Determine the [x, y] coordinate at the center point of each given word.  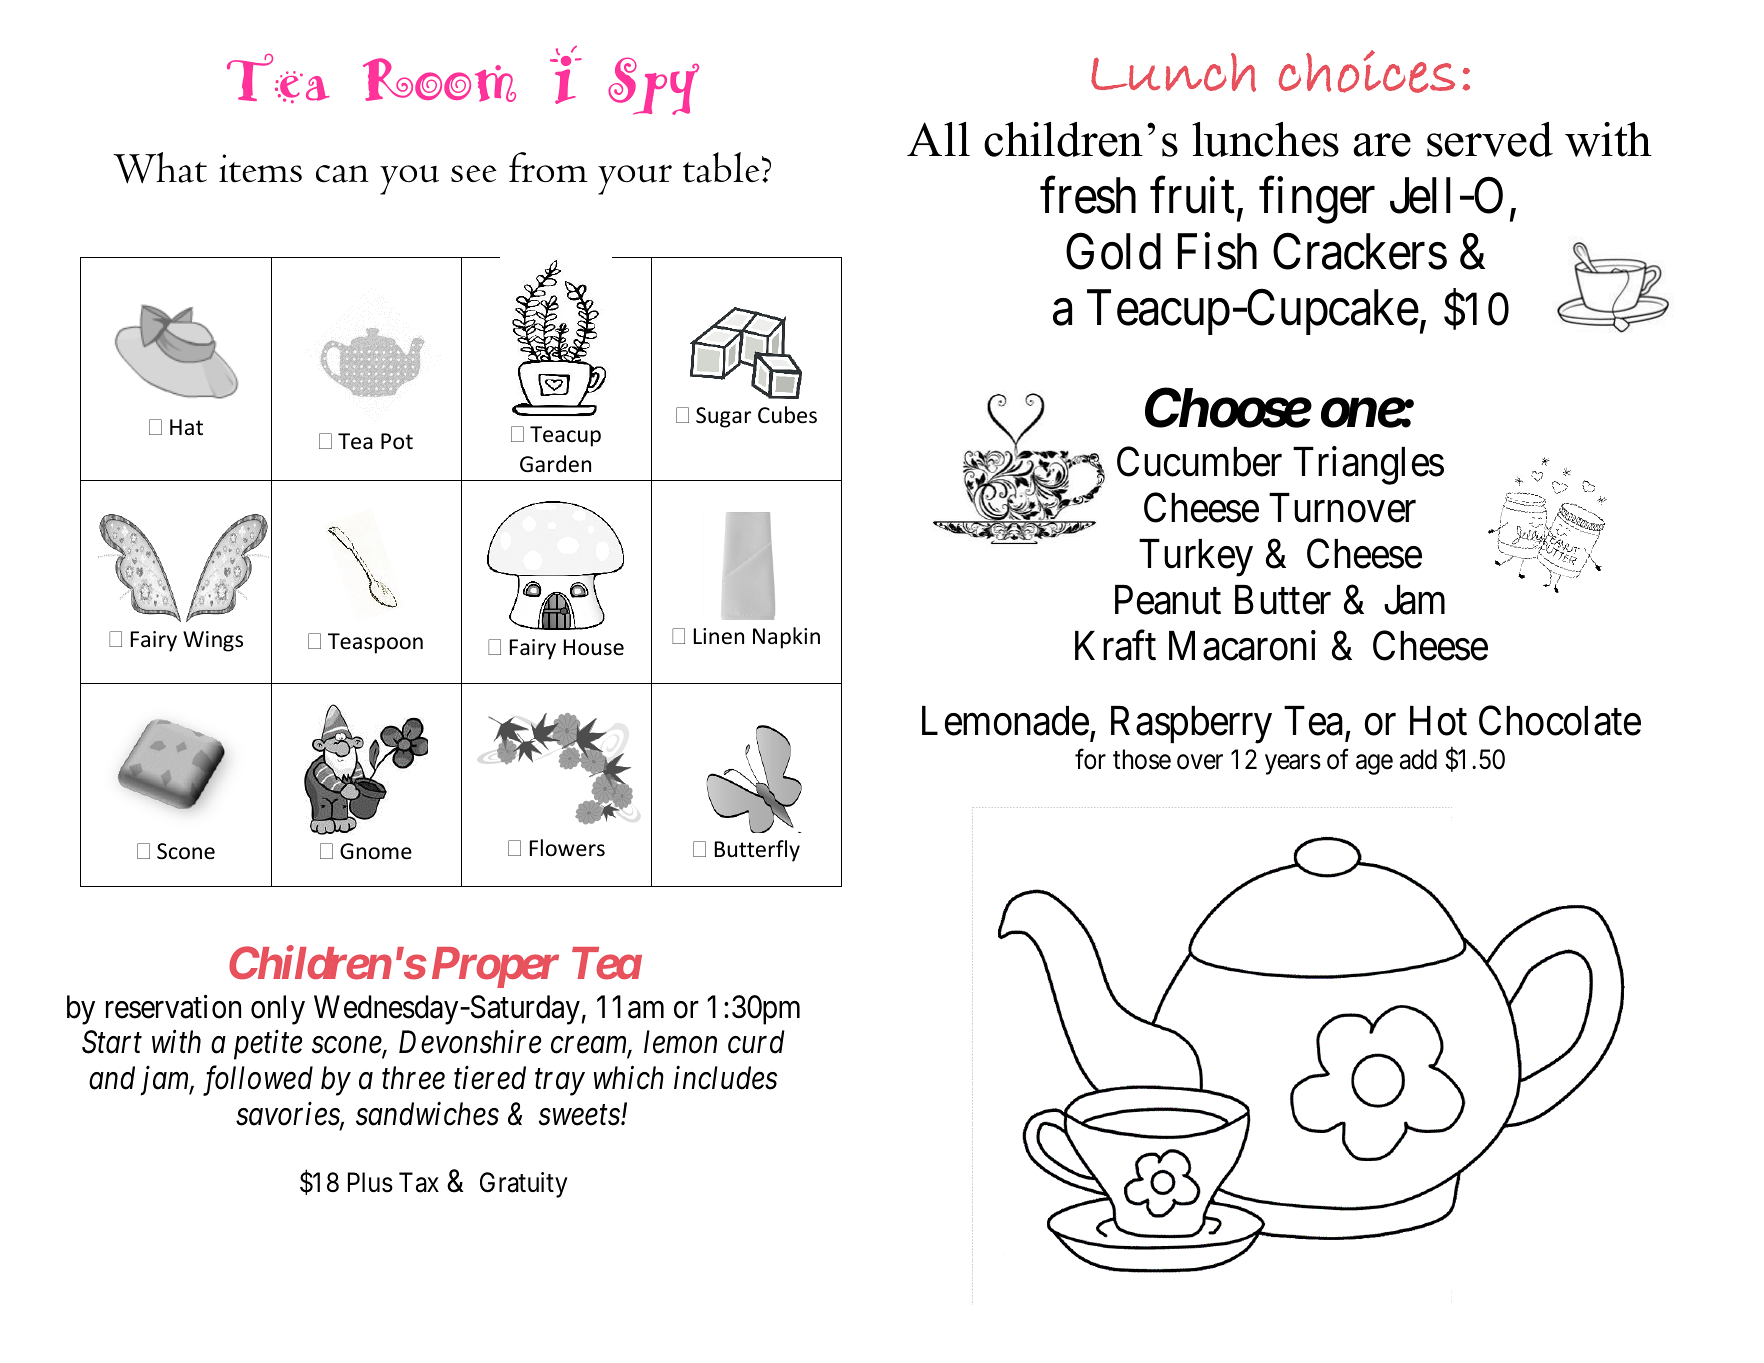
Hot [1438, 721]
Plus [370, 1182]
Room [439, 80]
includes [725, 1078]
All [938, 139]
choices [1367, 71]
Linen [719, 636]
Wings [213, 641]
